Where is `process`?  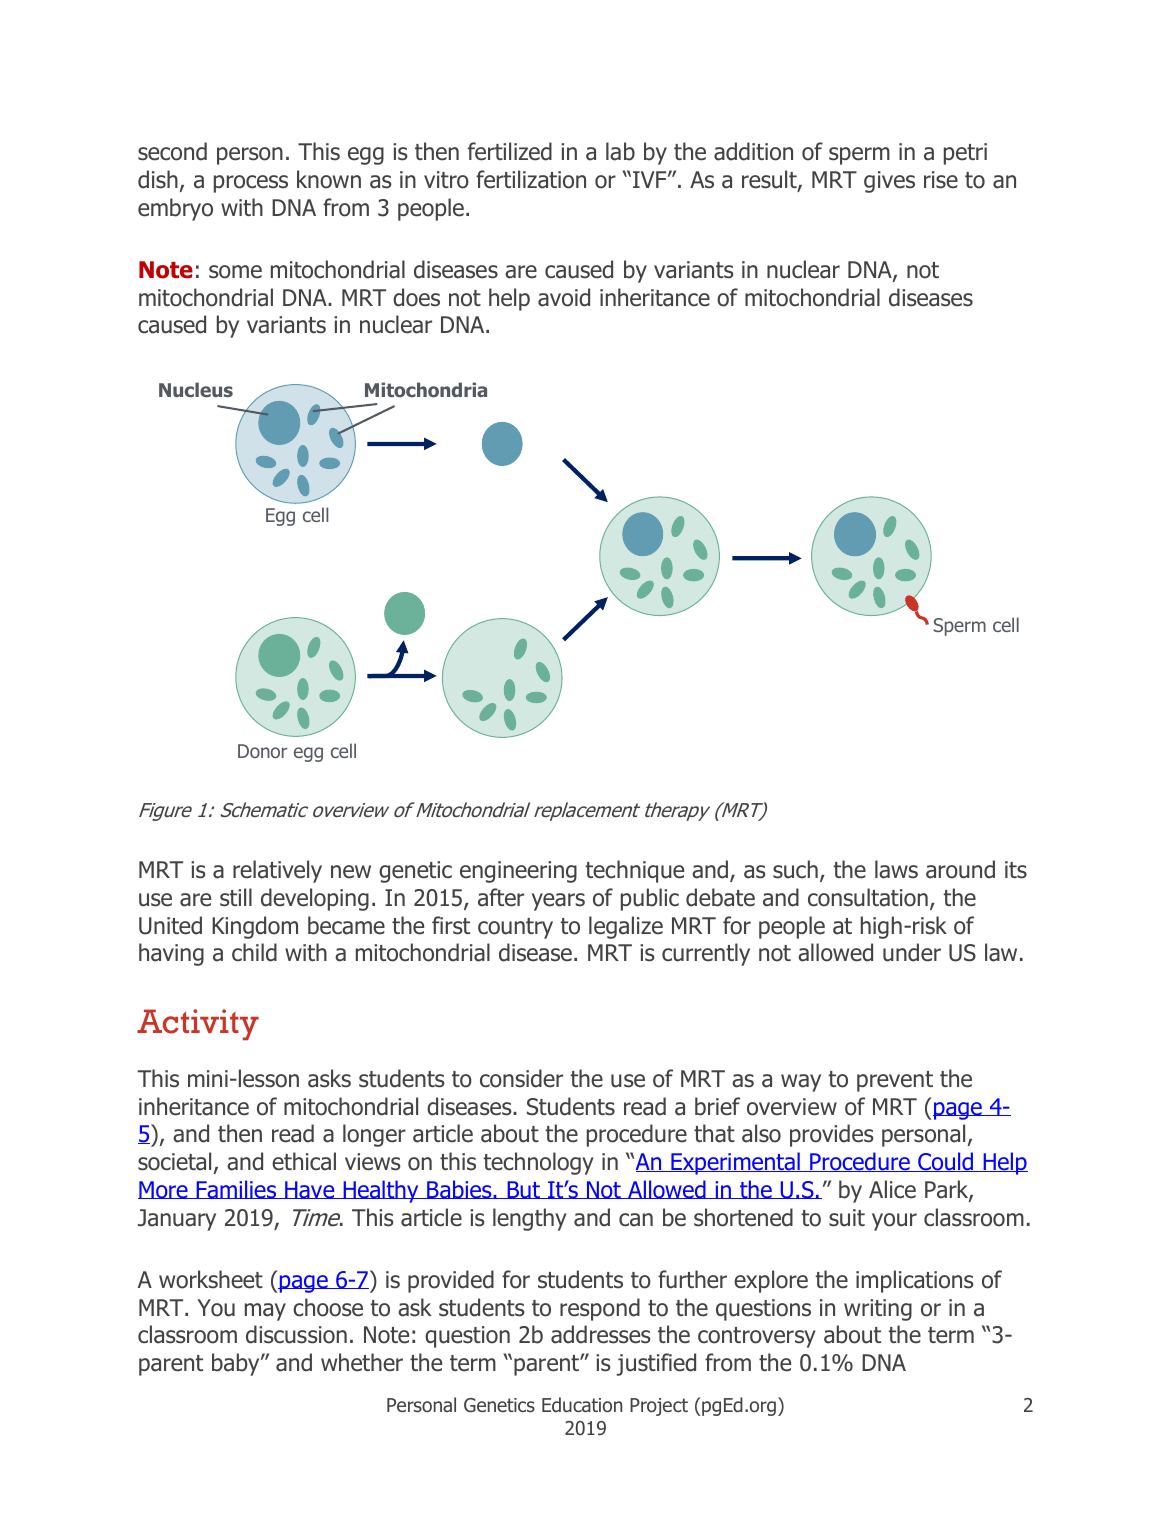 process is located at coordinates (251, 184).
